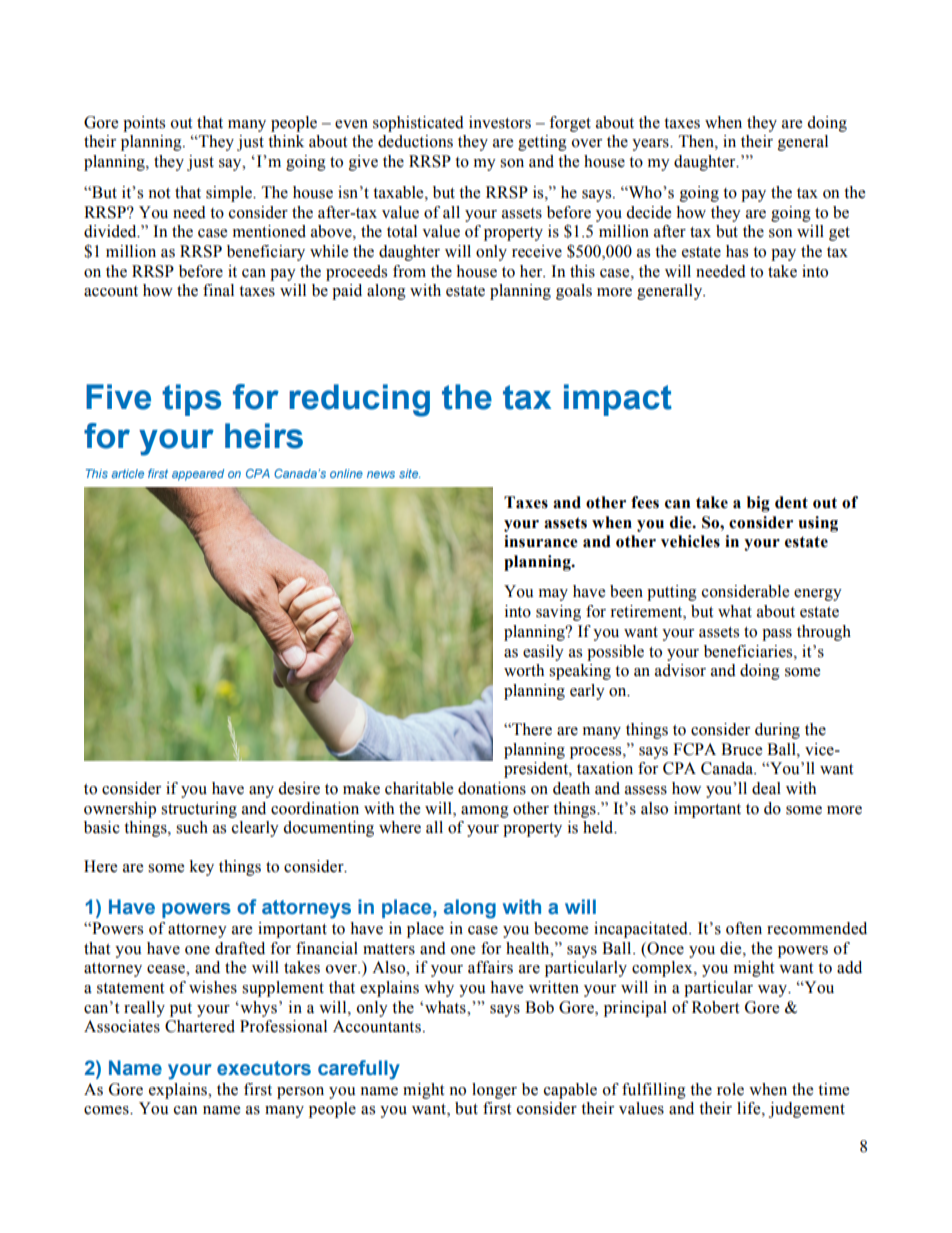 The image size is (952, 1233). What do you see at coordinates (500, 122) in the image?
I see `investors` at bounding box center [500, 122].
